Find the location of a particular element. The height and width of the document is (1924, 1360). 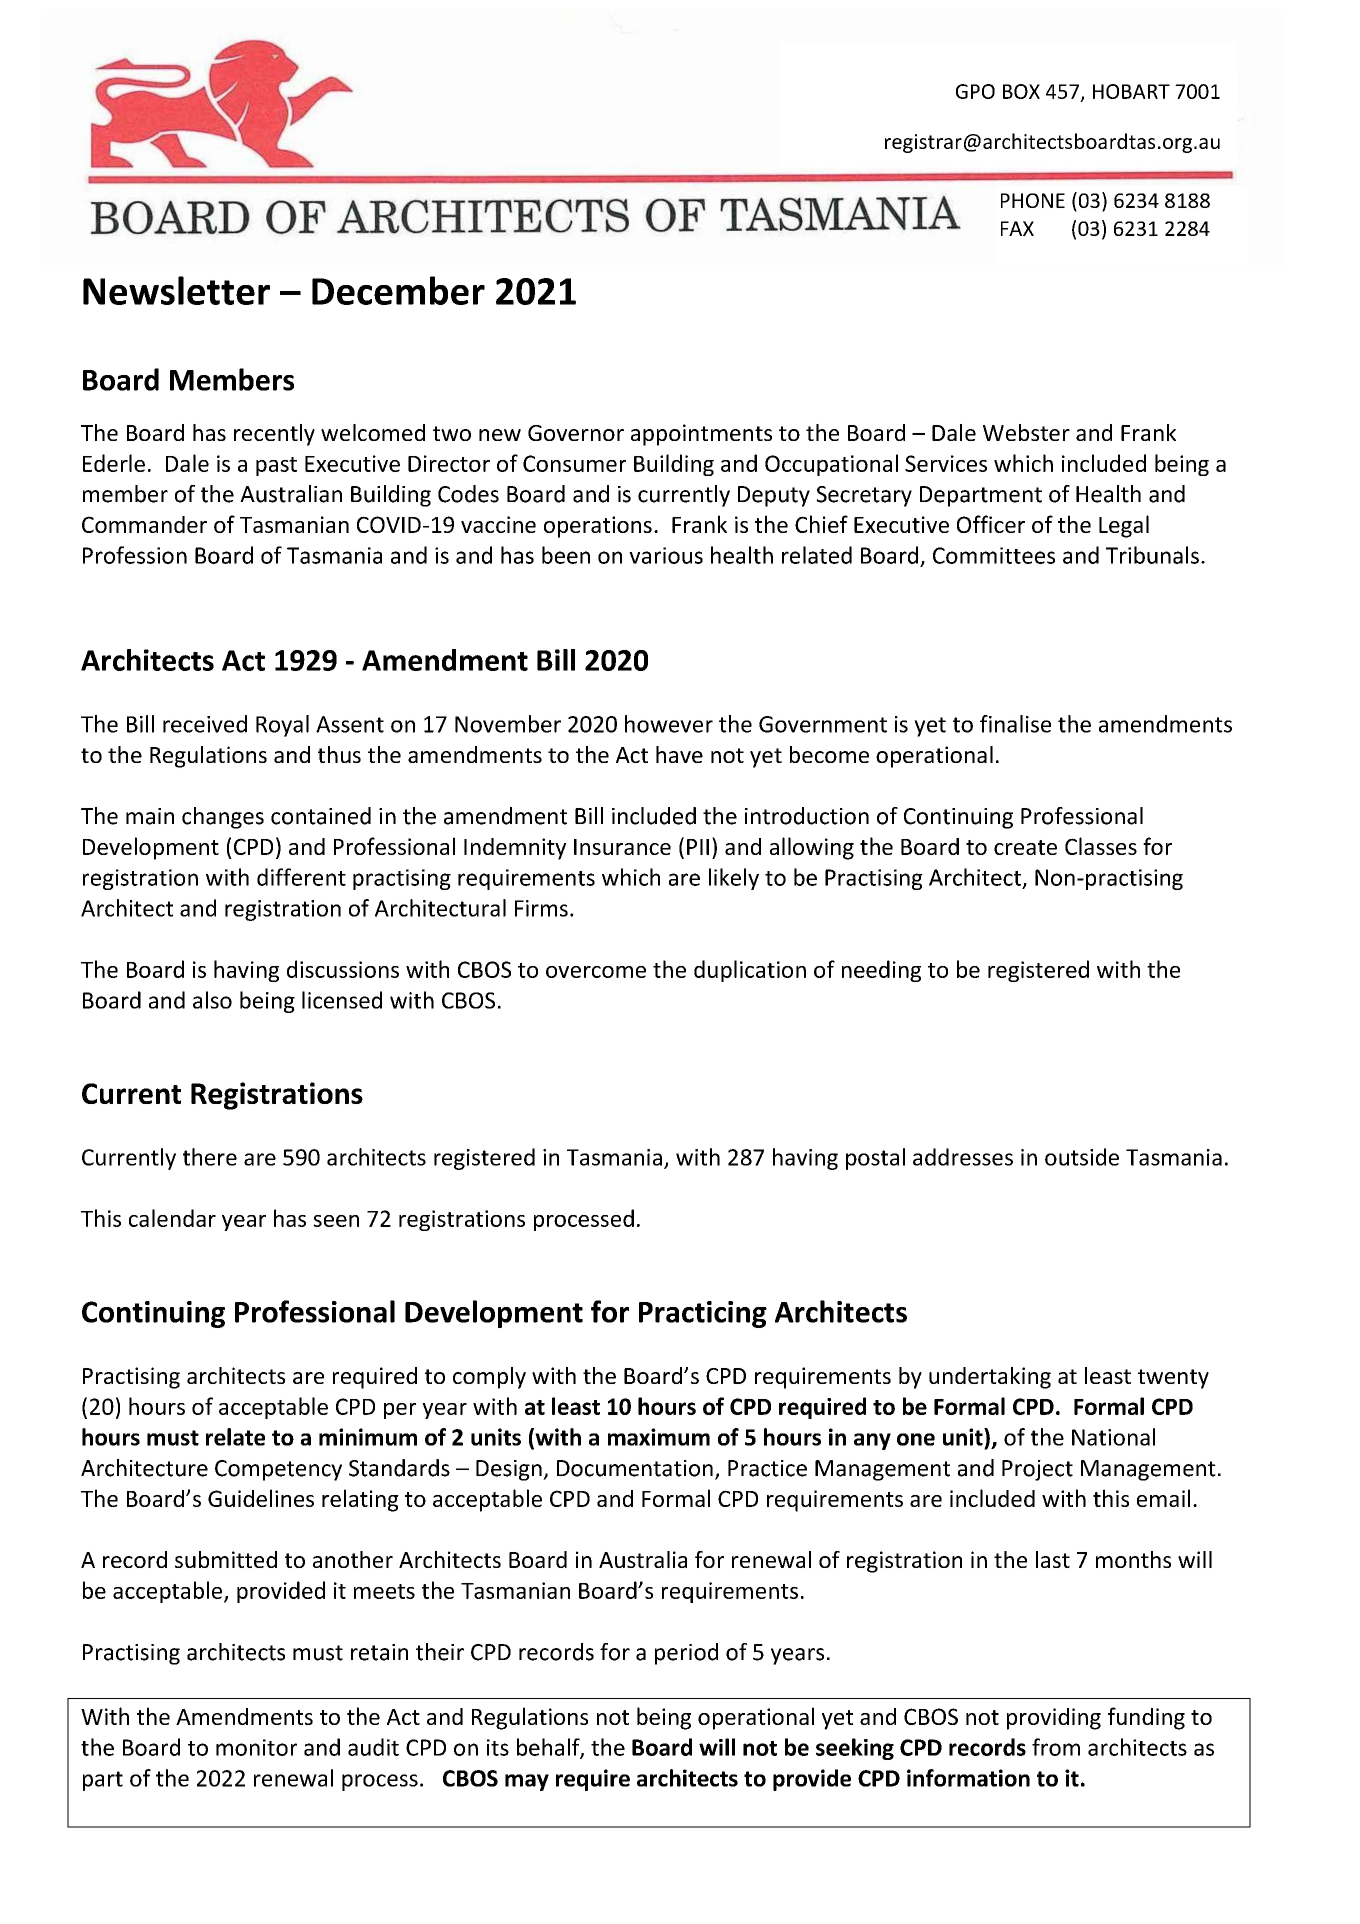

however is located at coordinates (669, 724).
